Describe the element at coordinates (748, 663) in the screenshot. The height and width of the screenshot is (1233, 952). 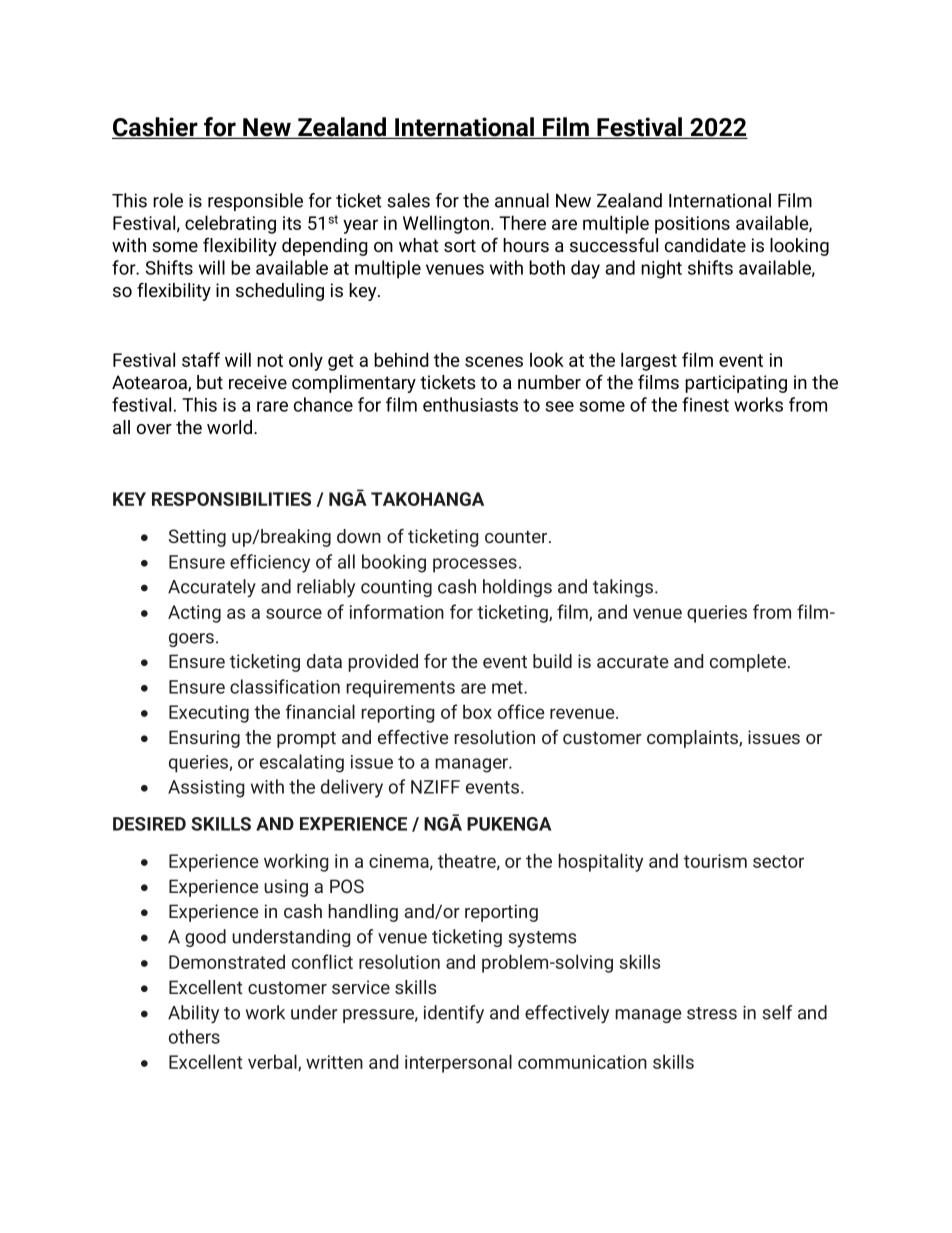
I see `complete` at that location.
